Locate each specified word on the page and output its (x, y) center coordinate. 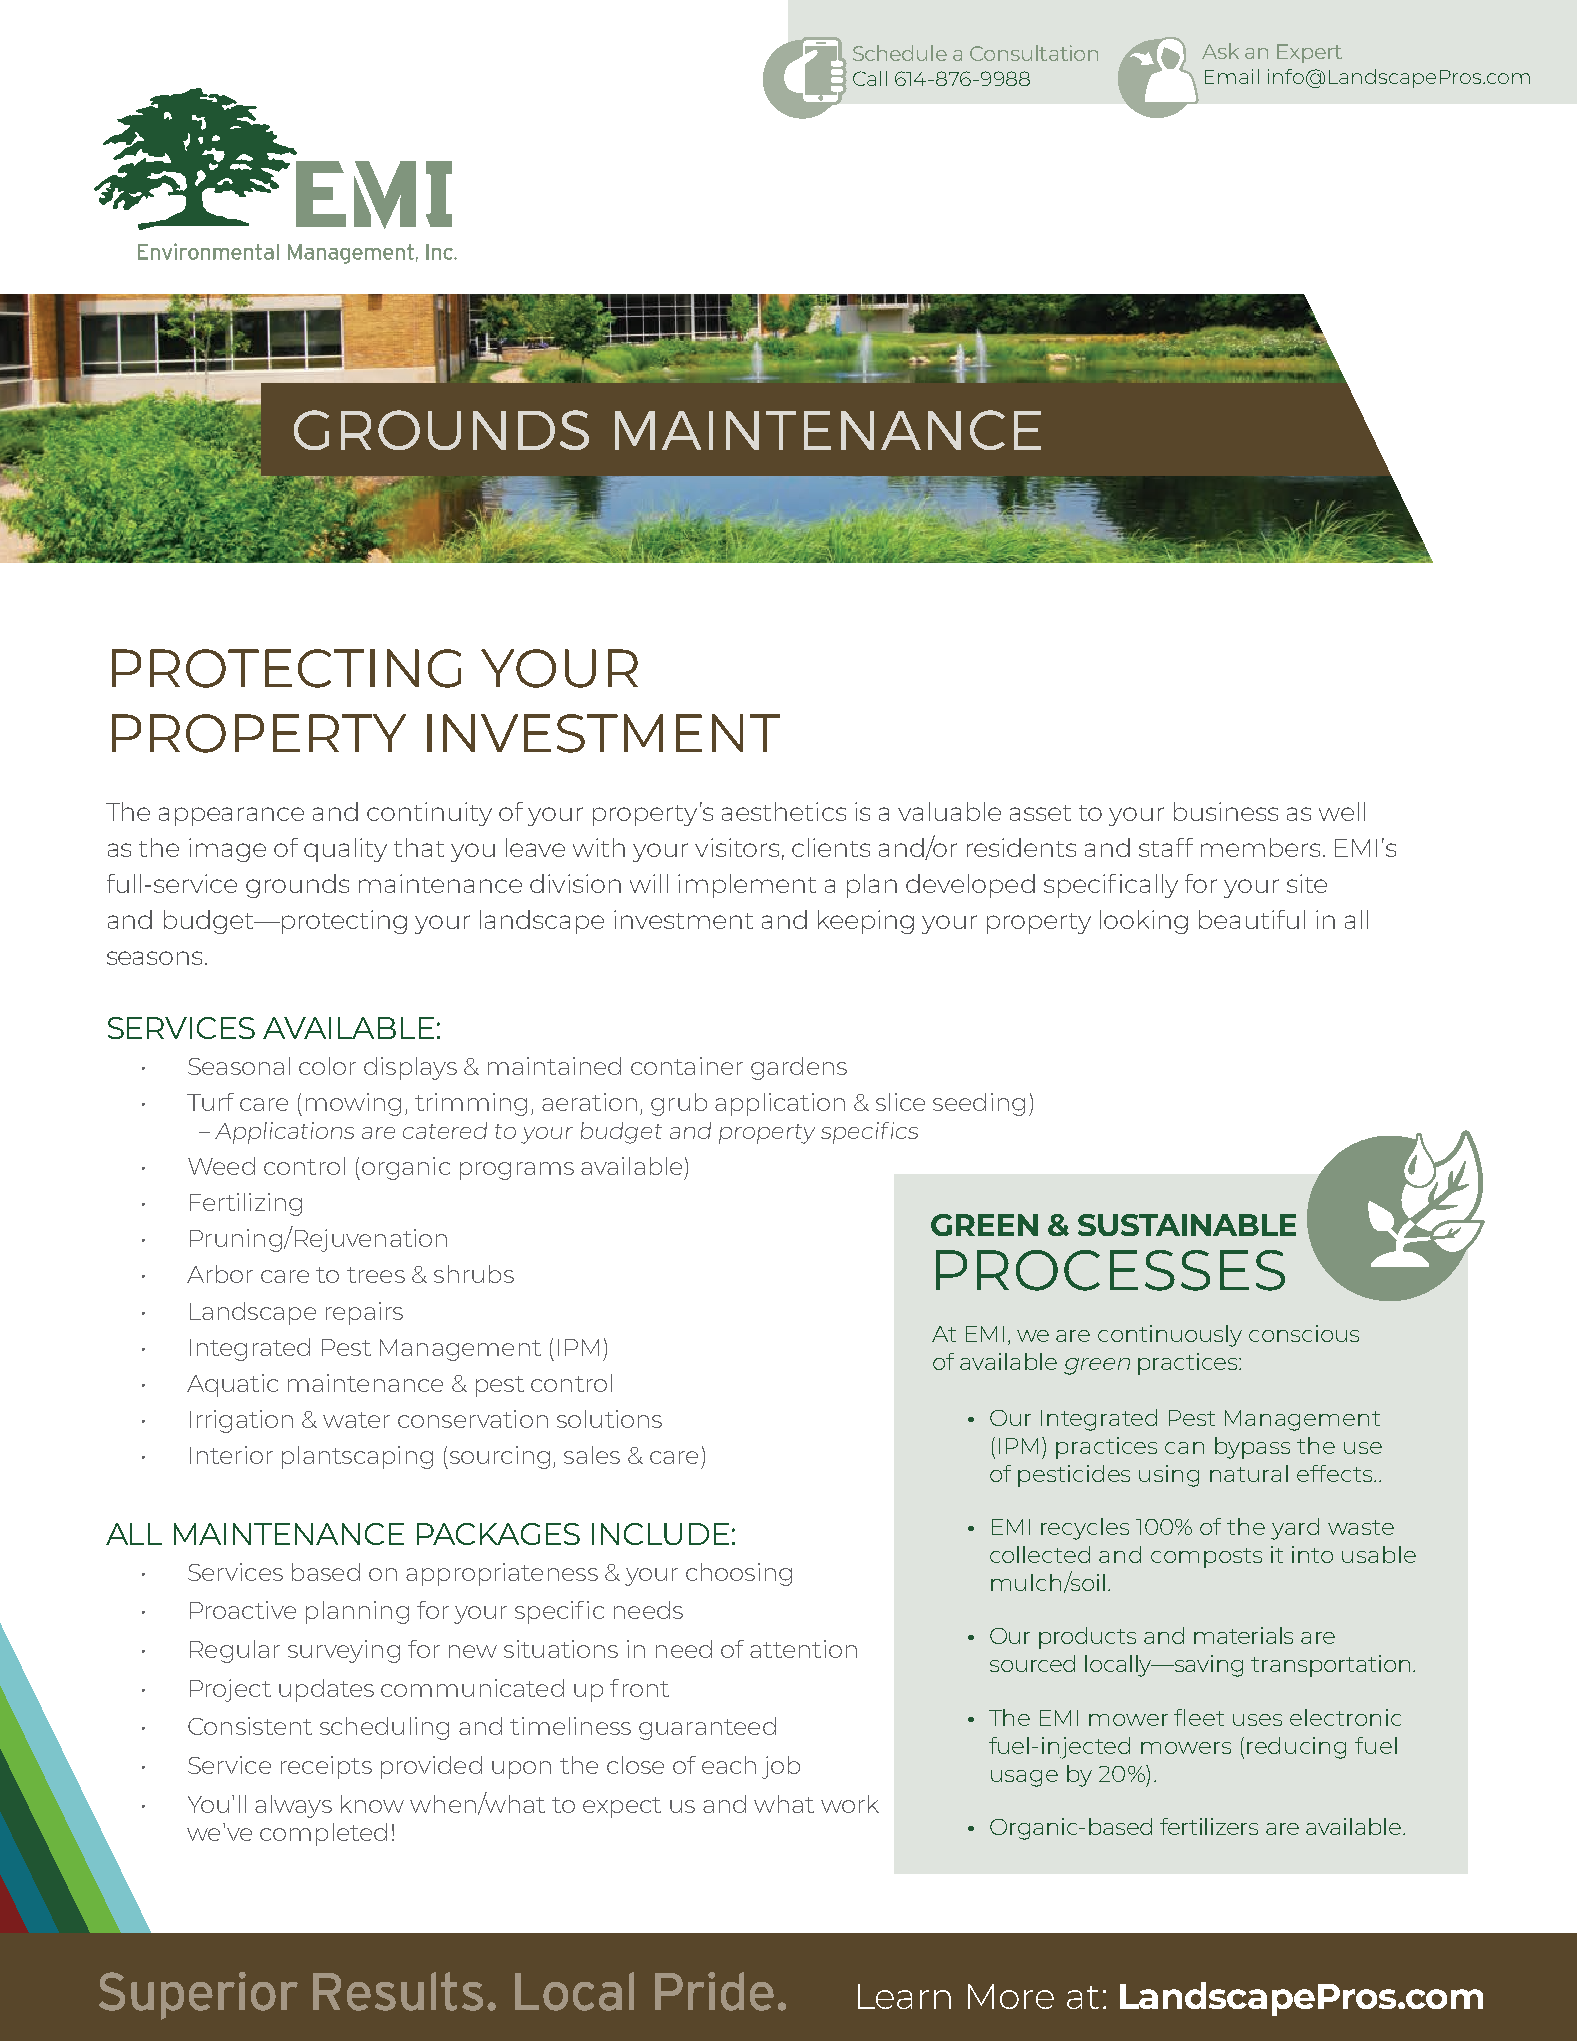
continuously (1170, 1336)
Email (1232, 76)
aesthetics (784, 811)
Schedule (900, 53)
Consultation (1034, 53)
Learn (904, 1996)
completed (323, 1834)
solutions (609, 1419)
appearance (231, 816)
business (1226, 811)
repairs (364, 1313)
